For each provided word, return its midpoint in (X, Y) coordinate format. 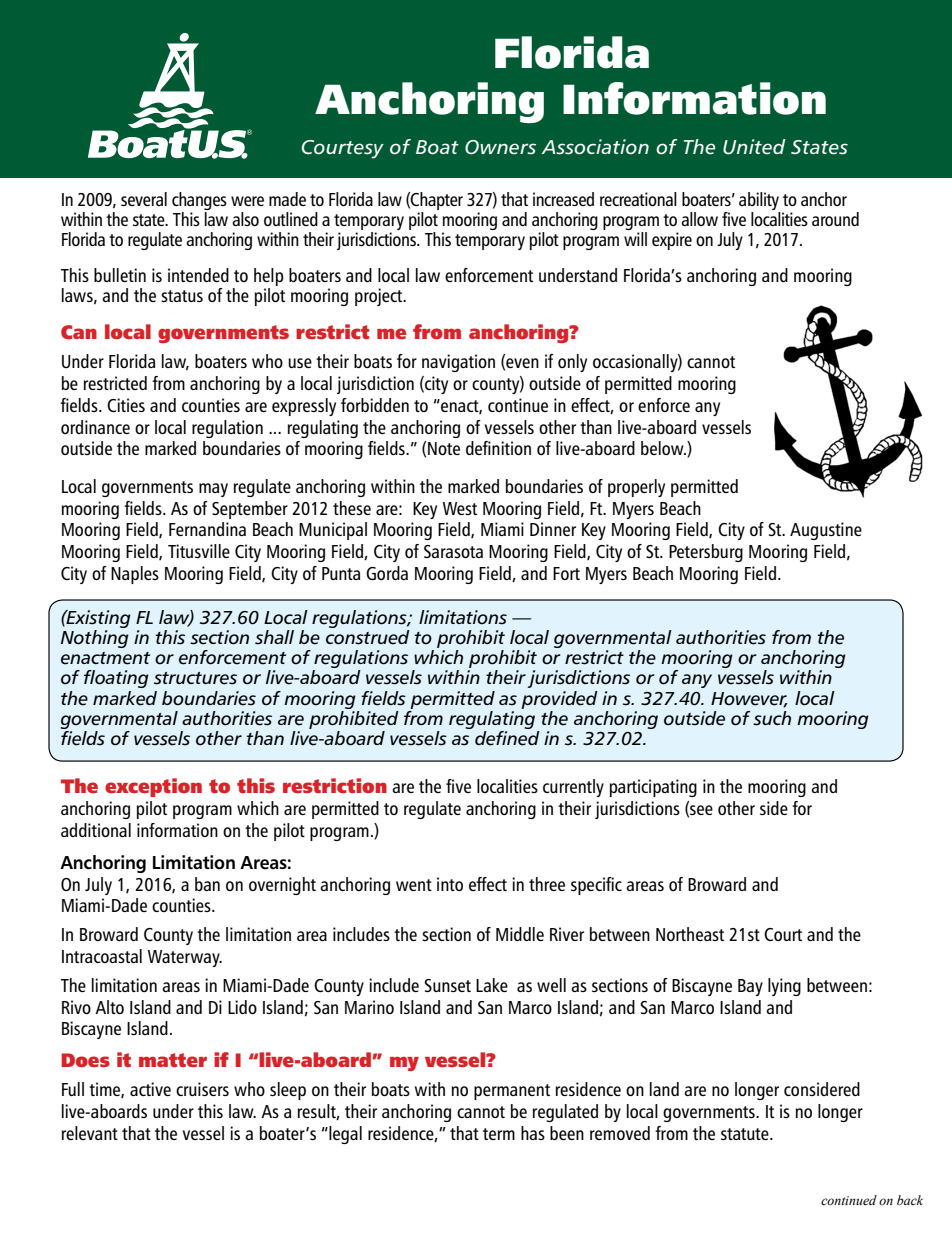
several (144, 199)
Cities (126, 405)
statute (746, 1134)
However (749, 699)
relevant (90, 1133)
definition (498, 448)
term (499, 1134)
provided (559, 700)
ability (759, 201)
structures (195, 678)
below (663, 448)
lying (784, 987)
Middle (520, 934)
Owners (500, 147)
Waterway (185, 958)
